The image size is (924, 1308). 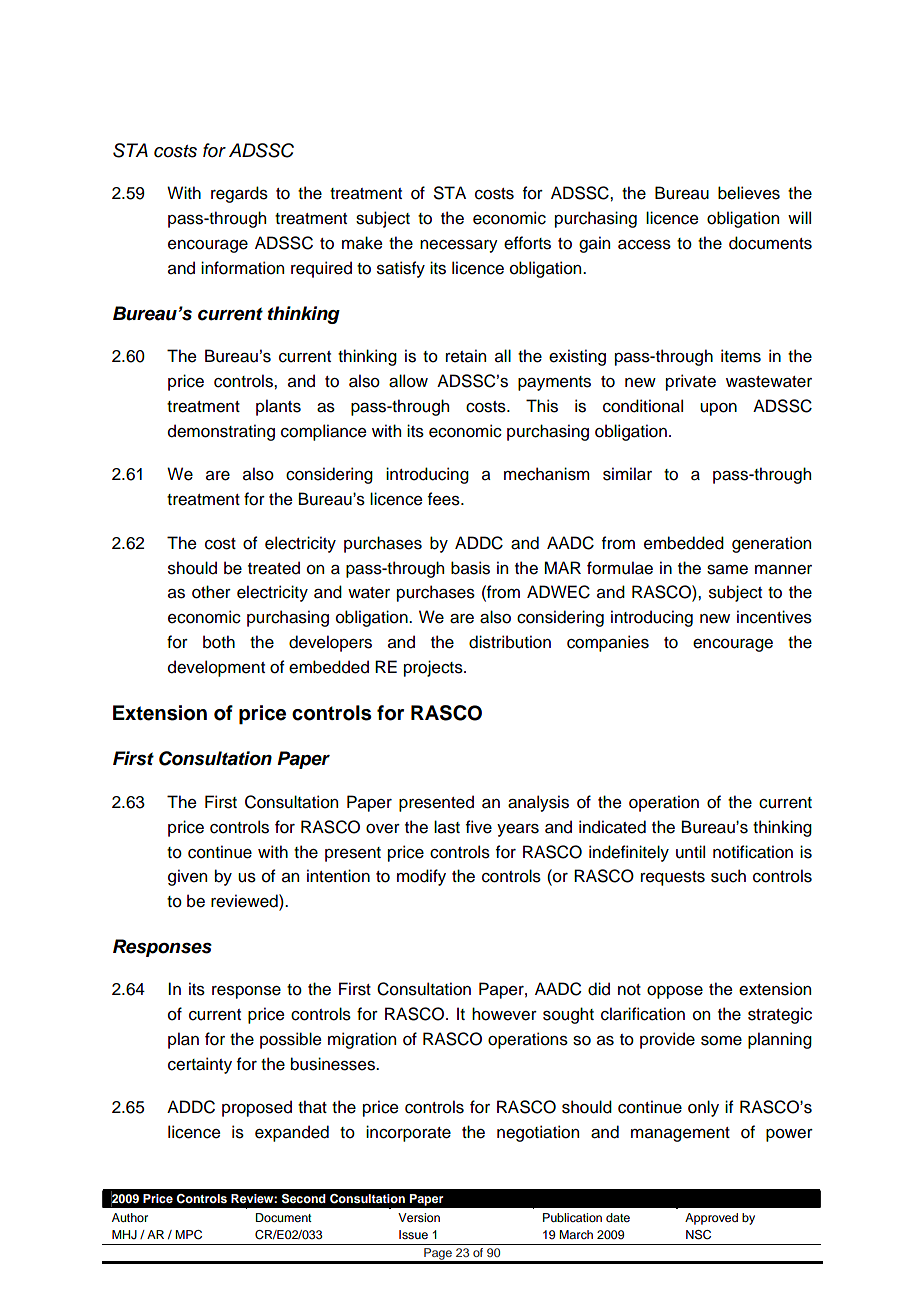 What do you see at coordinates (239, 194) in the screenshot?
I see `regards` at bounding box center [239, 194].
